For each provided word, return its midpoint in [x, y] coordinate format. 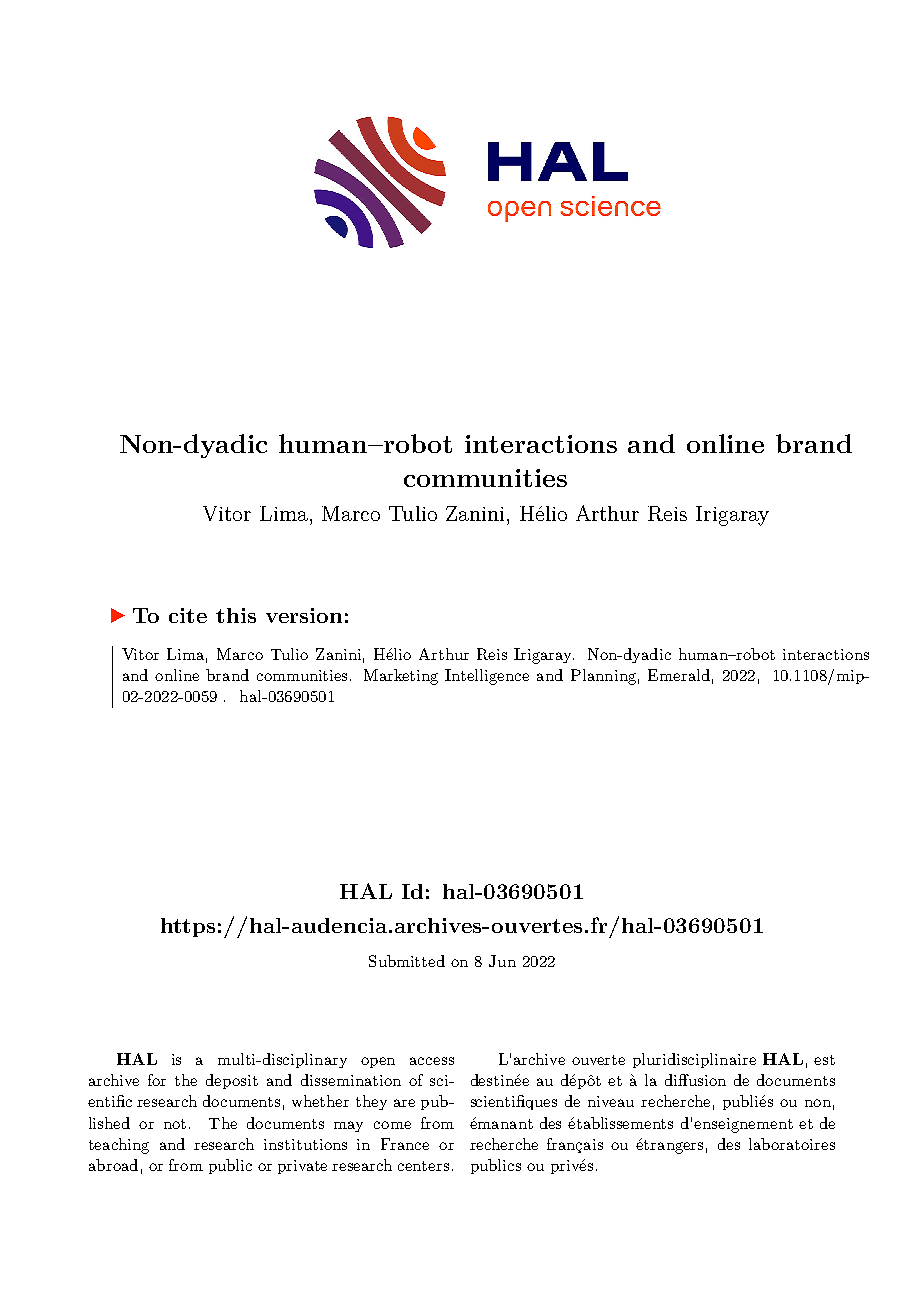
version [304, 615]
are [404, 1103]
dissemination [351, 1080]
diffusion [695, 1080]
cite [188, 615]
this [236, 615]
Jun [502, 961]
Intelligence [487, 677]
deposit [232, 1081]
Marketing [401, 677]
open [378, 1062]
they [371, 1102]
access [432, 1061]
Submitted [407, 961]
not [175, 1124]
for [157, 1080]
